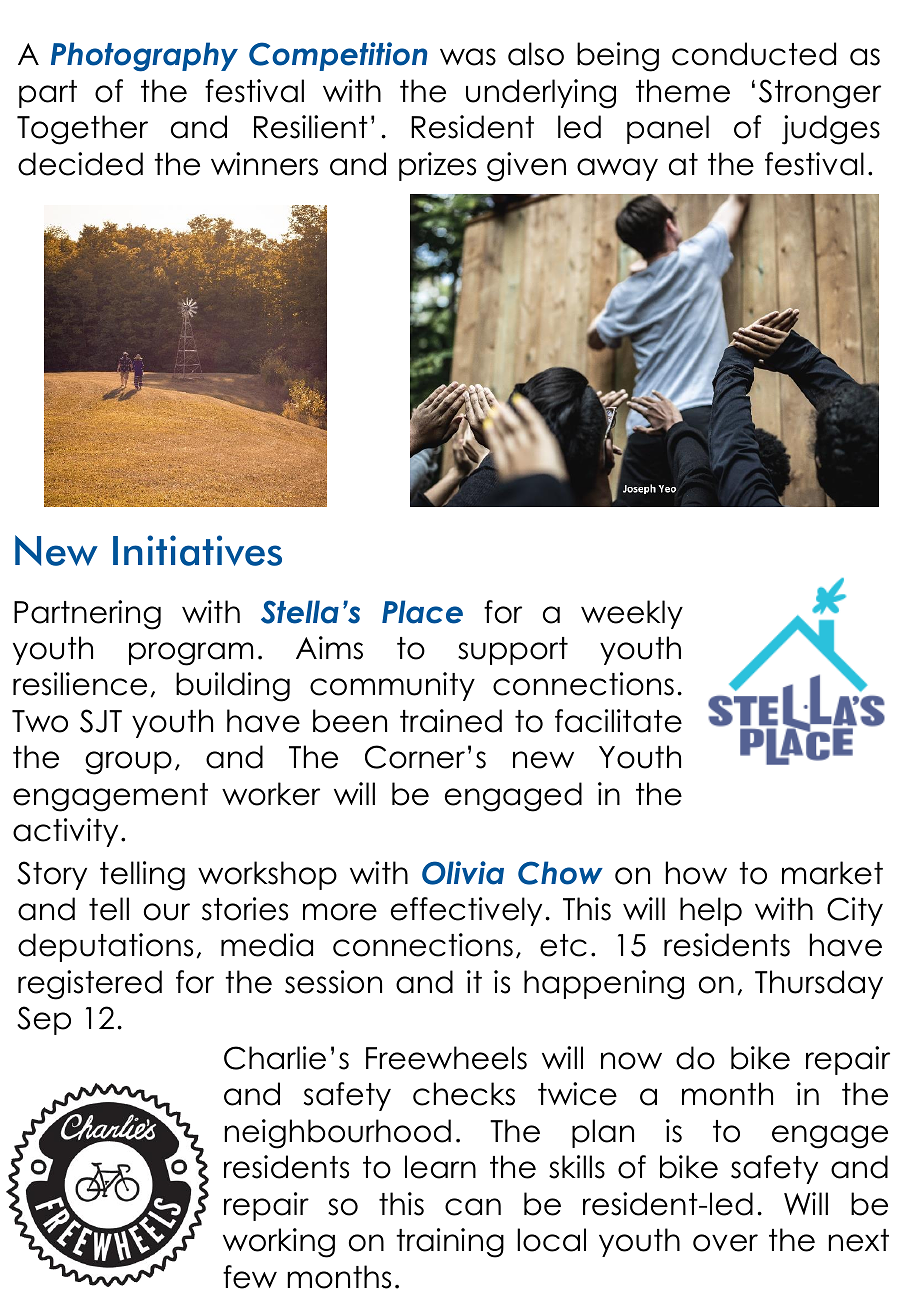 This page has width=911, height=1316. What do you see at coordinates (725, 1243) in the page?
I see `over` at bounding box center [725, 1243].
